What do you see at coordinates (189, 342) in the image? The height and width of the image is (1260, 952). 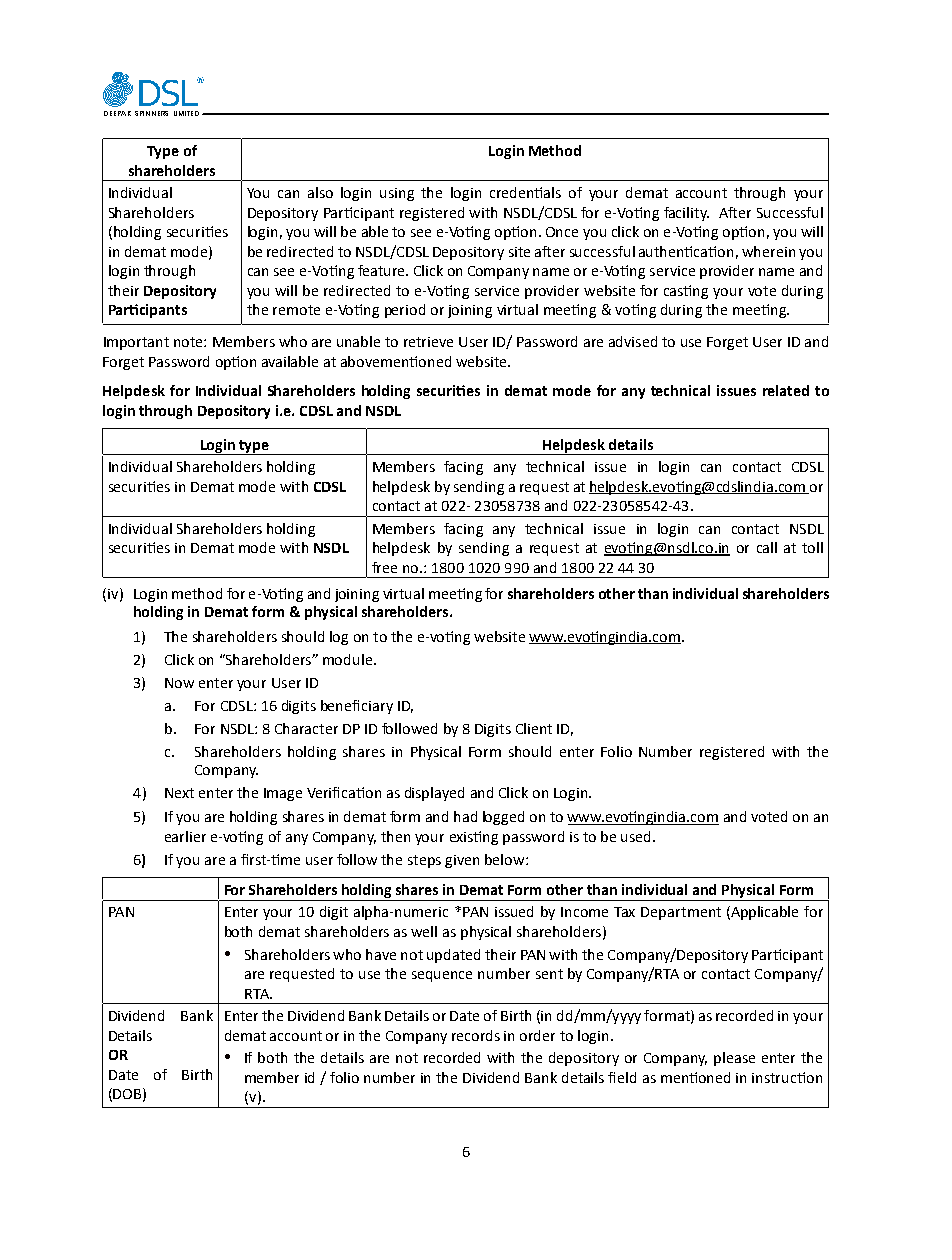 I see `note` at bounding box center [189, 342].
